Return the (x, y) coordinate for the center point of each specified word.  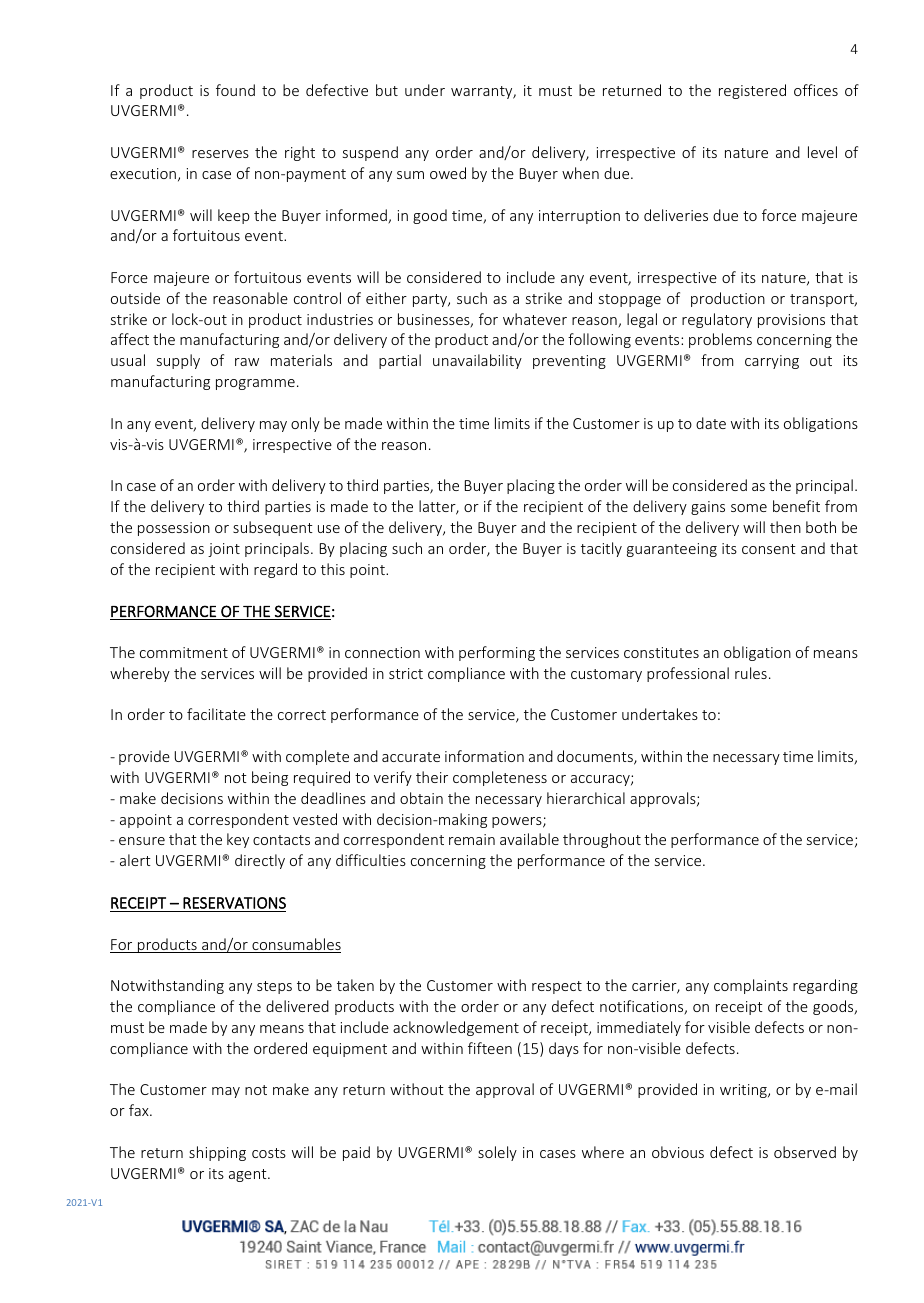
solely (497, 1153)
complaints (751, 986)
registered (752, 91)
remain (472, 839)
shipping (217, 1153)
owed (448, 173)
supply (178, 361)
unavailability (477, 361)
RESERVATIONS (234, 903)
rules (751, 673)
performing (497, 653)
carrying (772, 362)
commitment (184, 652)
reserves (220, 154)
